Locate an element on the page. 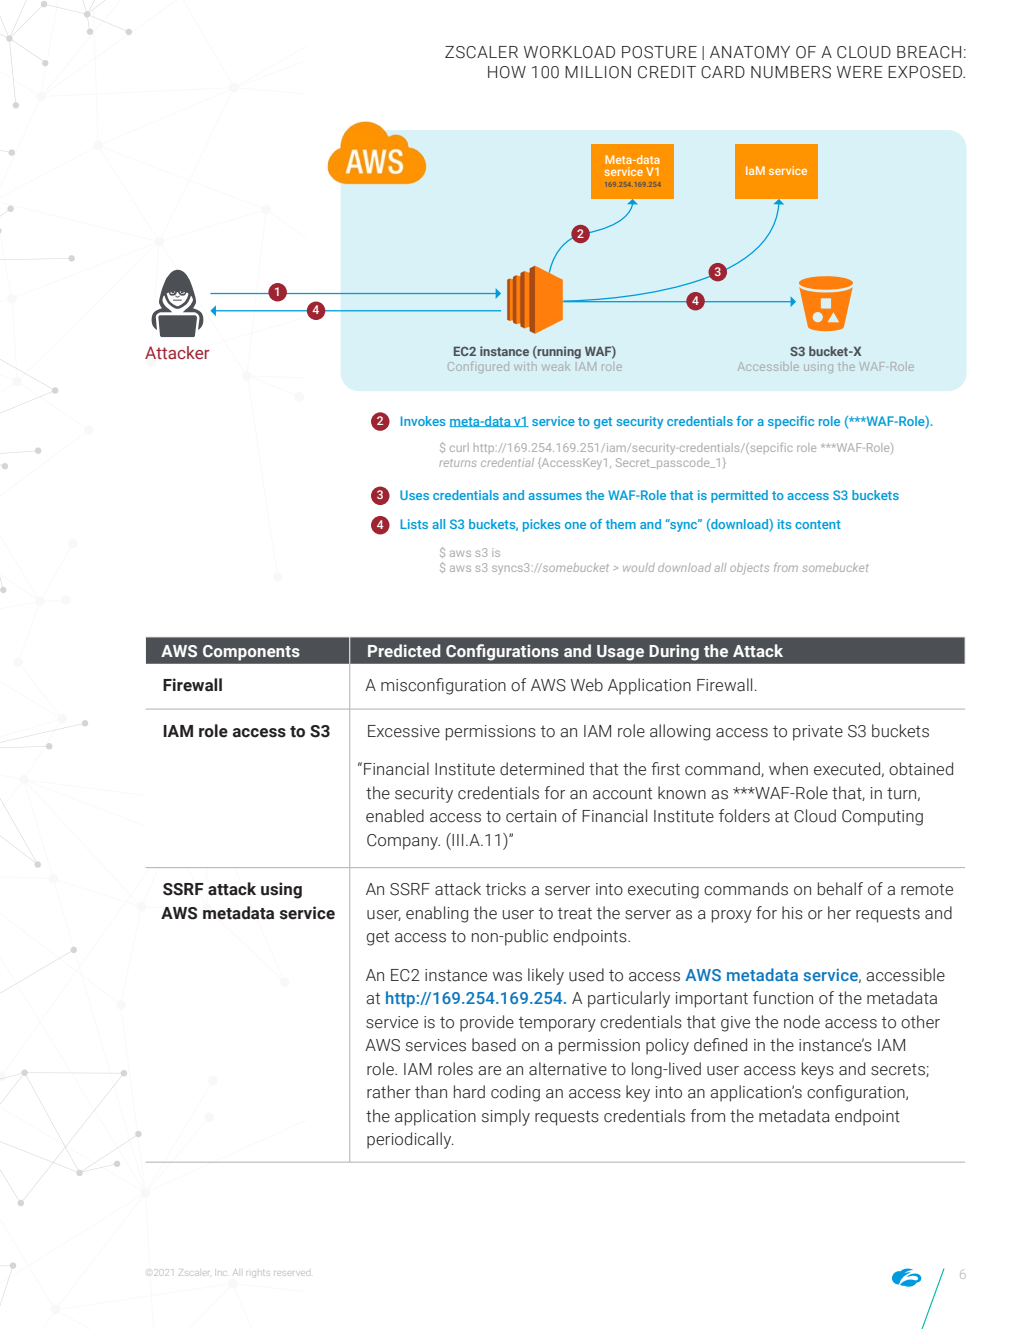  Web is located at coordinates (587, 685).
